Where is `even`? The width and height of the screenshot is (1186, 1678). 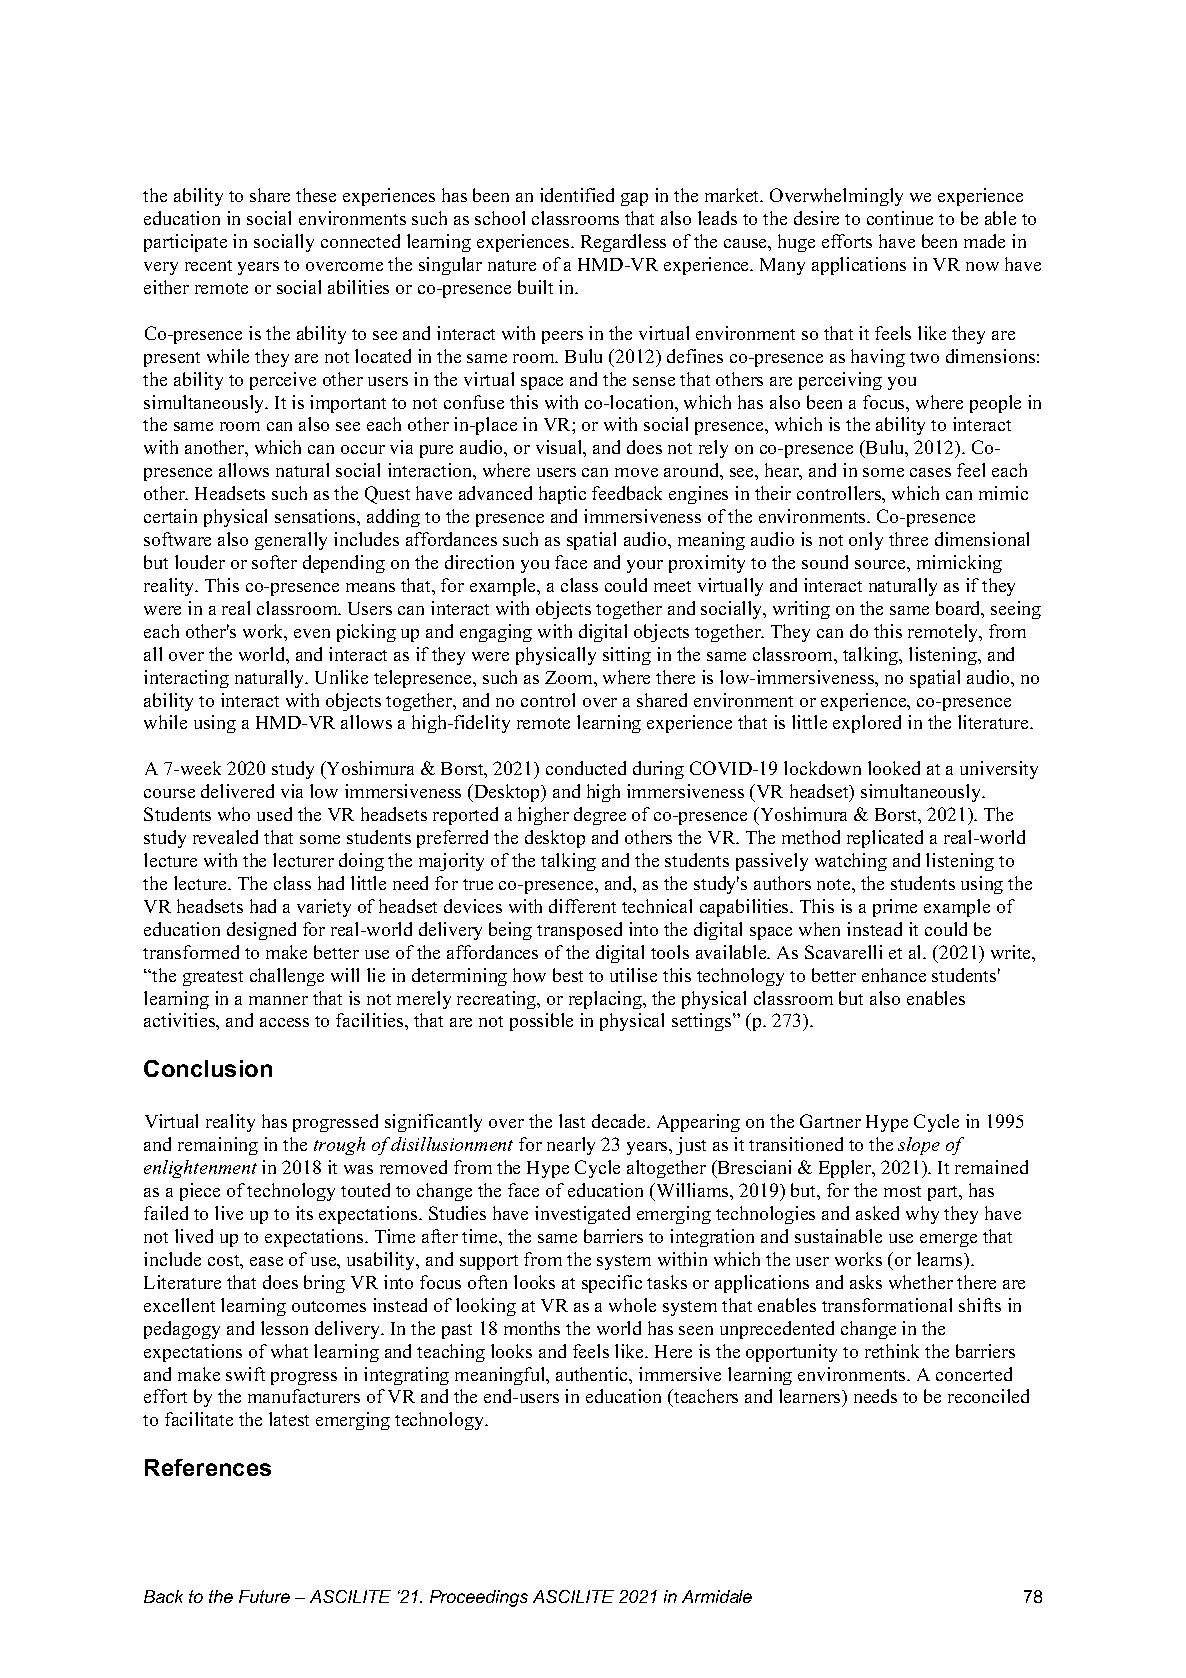 even is located at coordinates (312, 633).
